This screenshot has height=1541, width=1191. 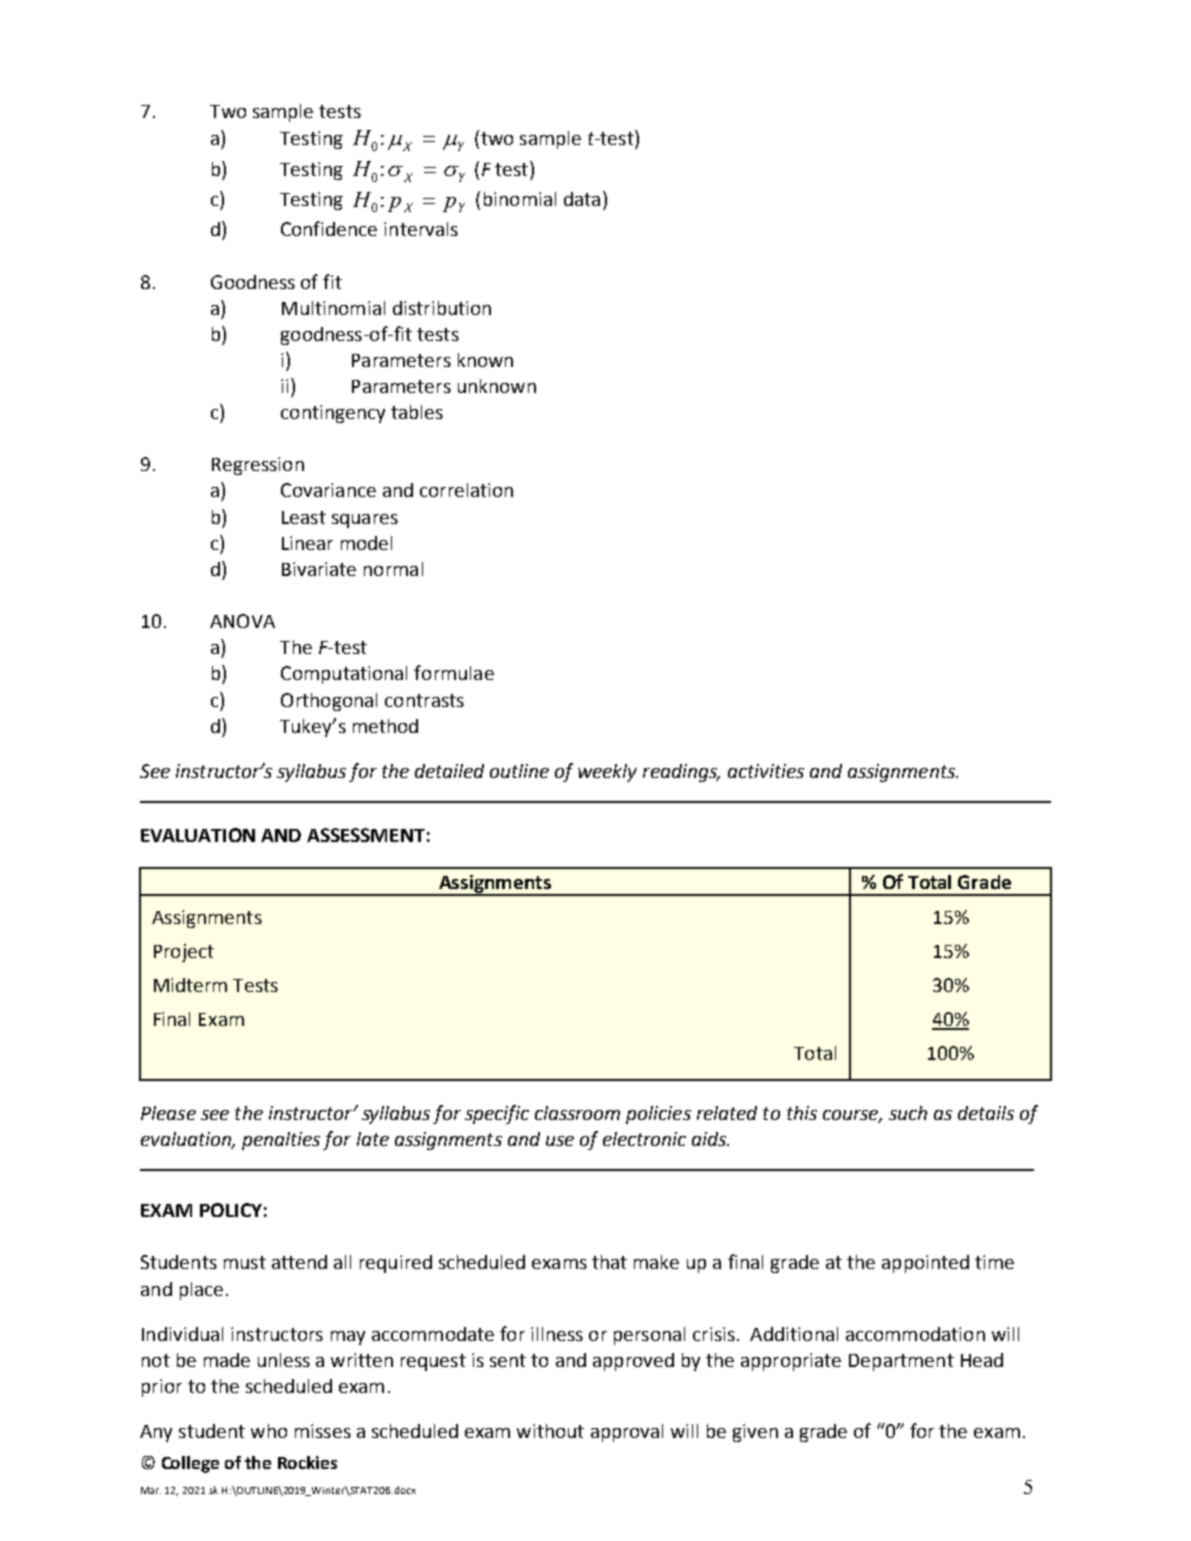 I want to click on activities, so click(x=766, y=771).
